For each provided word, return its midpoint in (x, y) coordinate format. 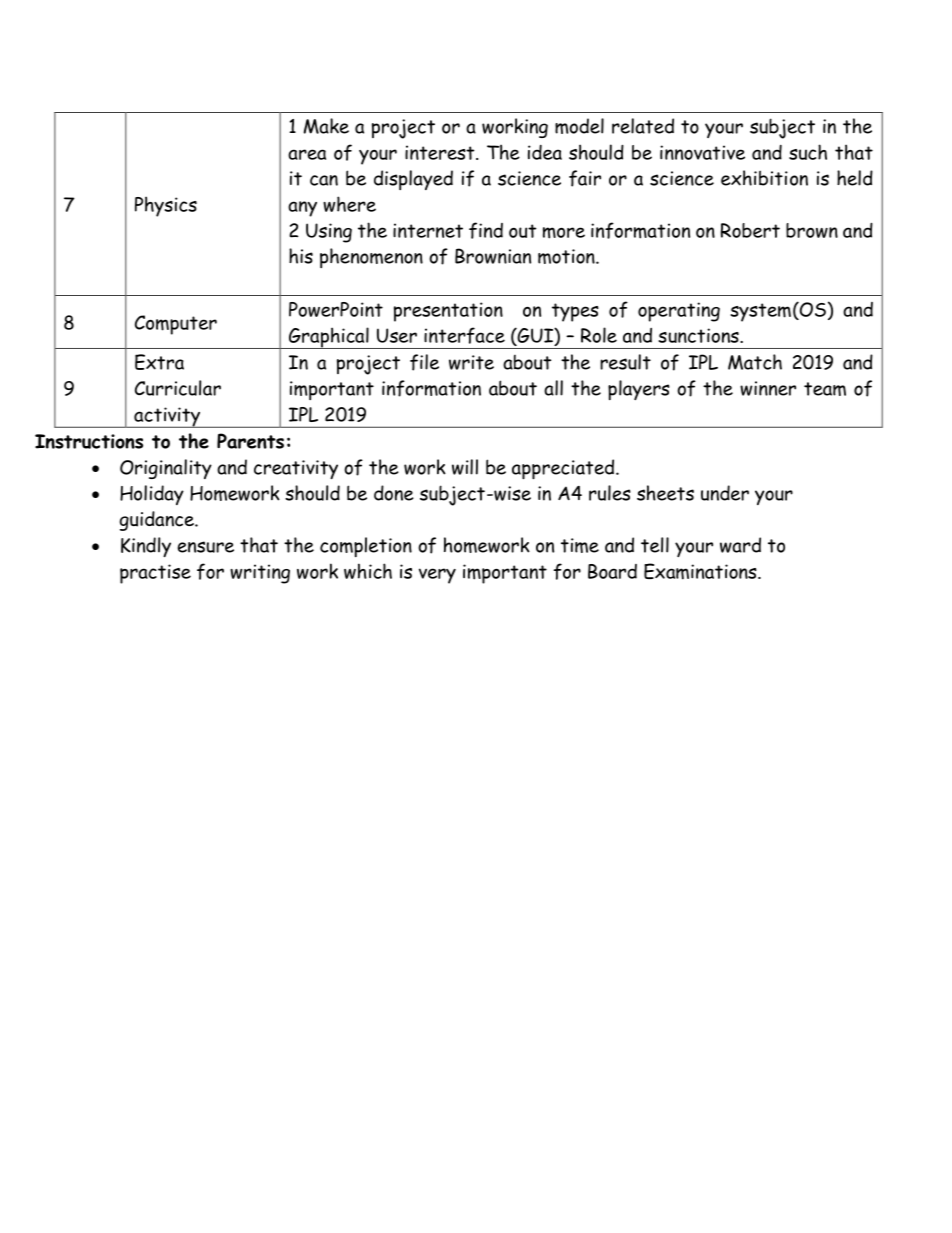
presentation (448, 312)
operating (679, 312)
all (553, 388)
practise (155, 574)
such (808, 152)
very (437, 576)
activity (167, 417)
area (307, 154)
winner (768, 388)
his (301, 256)
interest (441, 152)
